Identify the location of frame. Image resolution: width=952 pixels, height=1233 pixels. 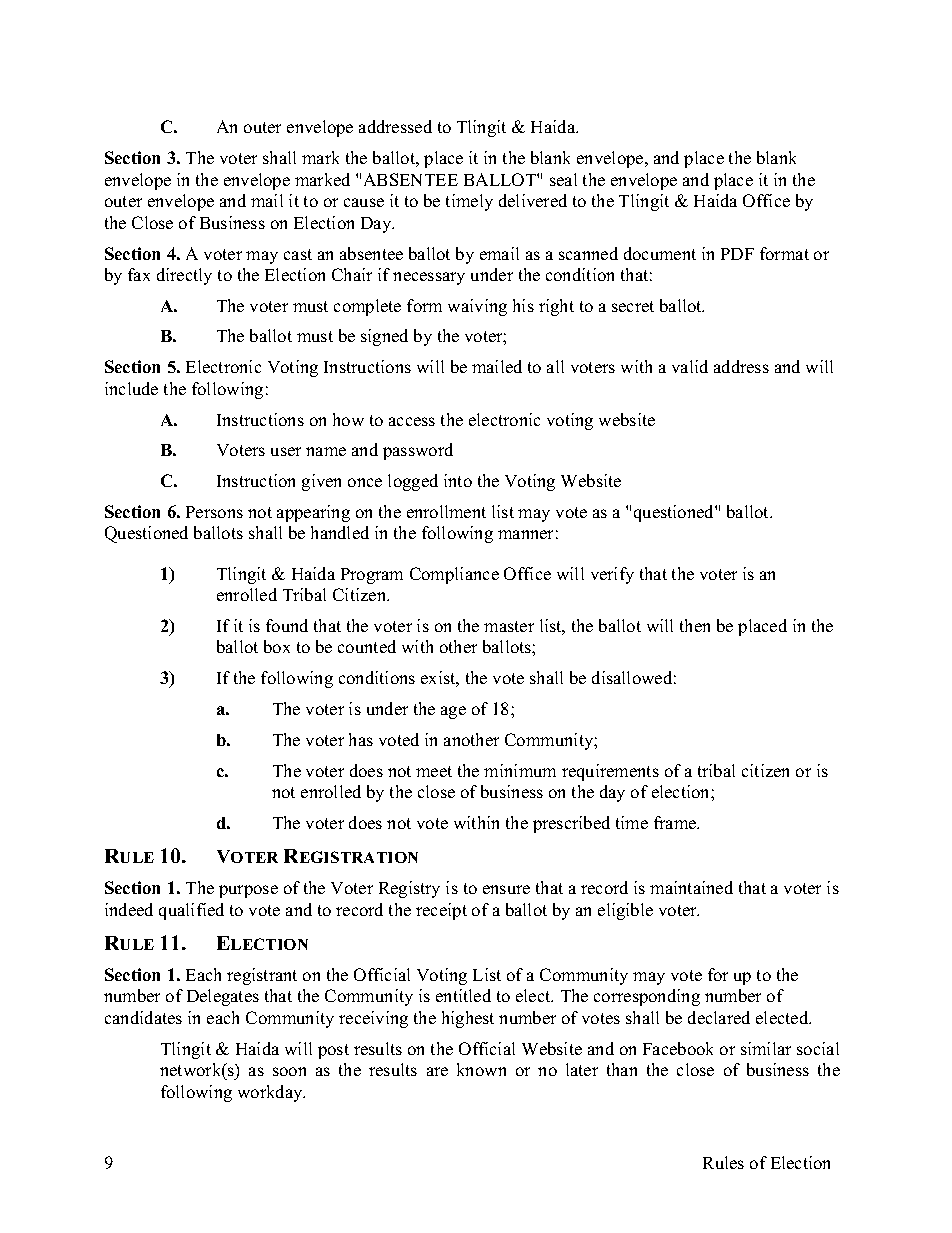
(676, 822).
